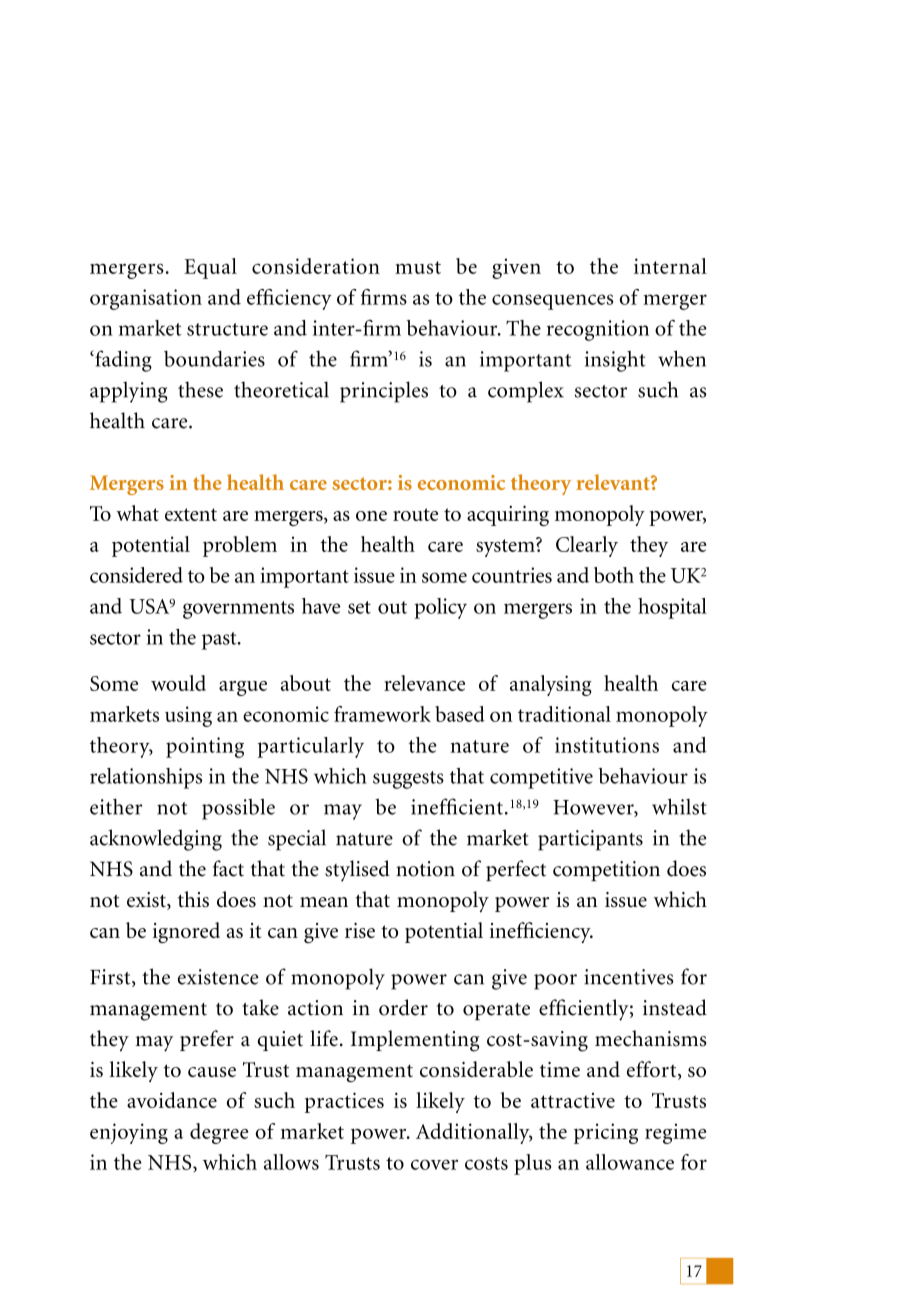 The height and width of the document is (1313, 924). I want to click on institutions, so click(607, 745).
